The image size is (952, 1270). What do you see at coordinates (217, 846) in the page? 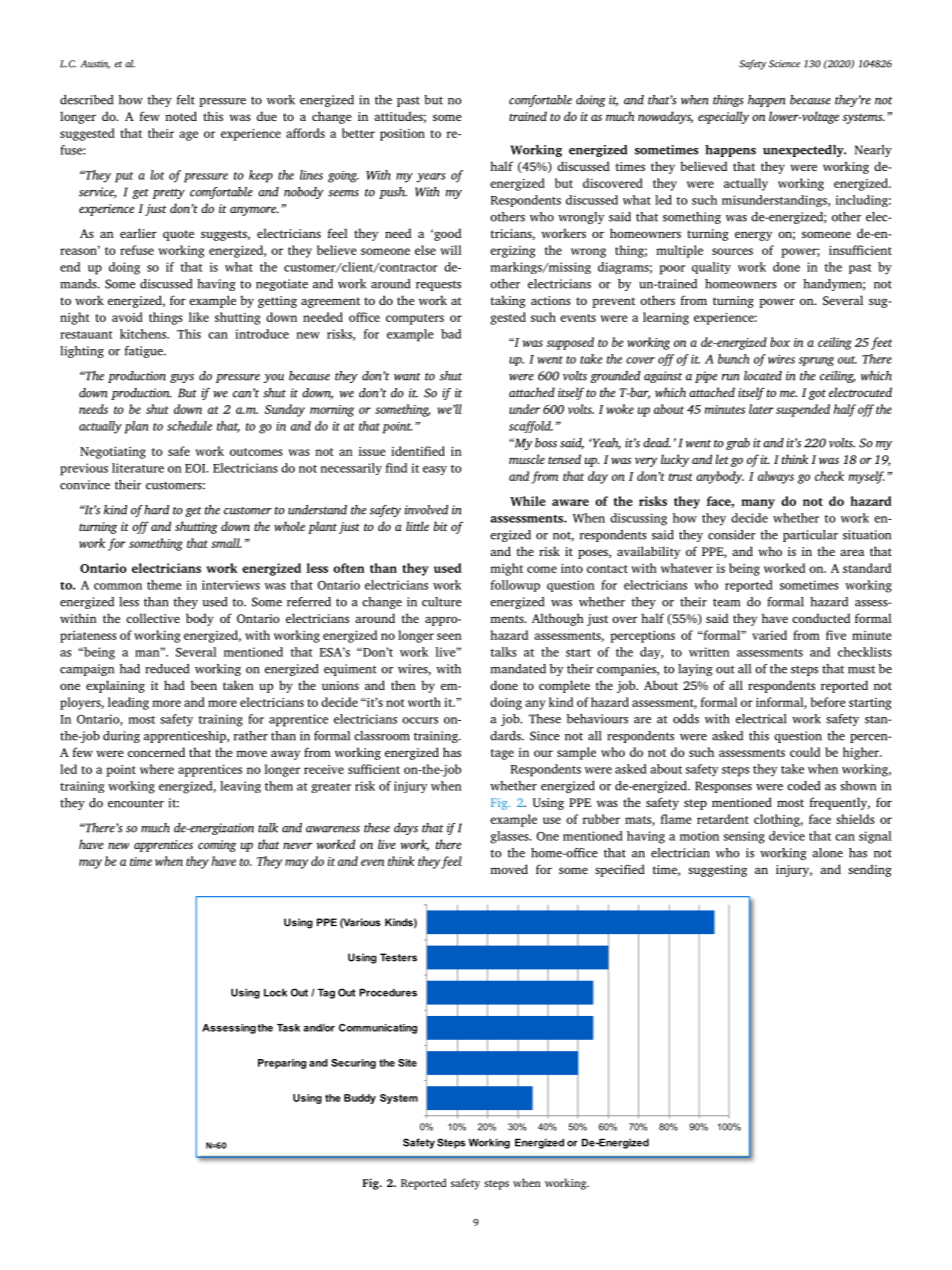
I see `coming` at bounding box center [217, 846].
